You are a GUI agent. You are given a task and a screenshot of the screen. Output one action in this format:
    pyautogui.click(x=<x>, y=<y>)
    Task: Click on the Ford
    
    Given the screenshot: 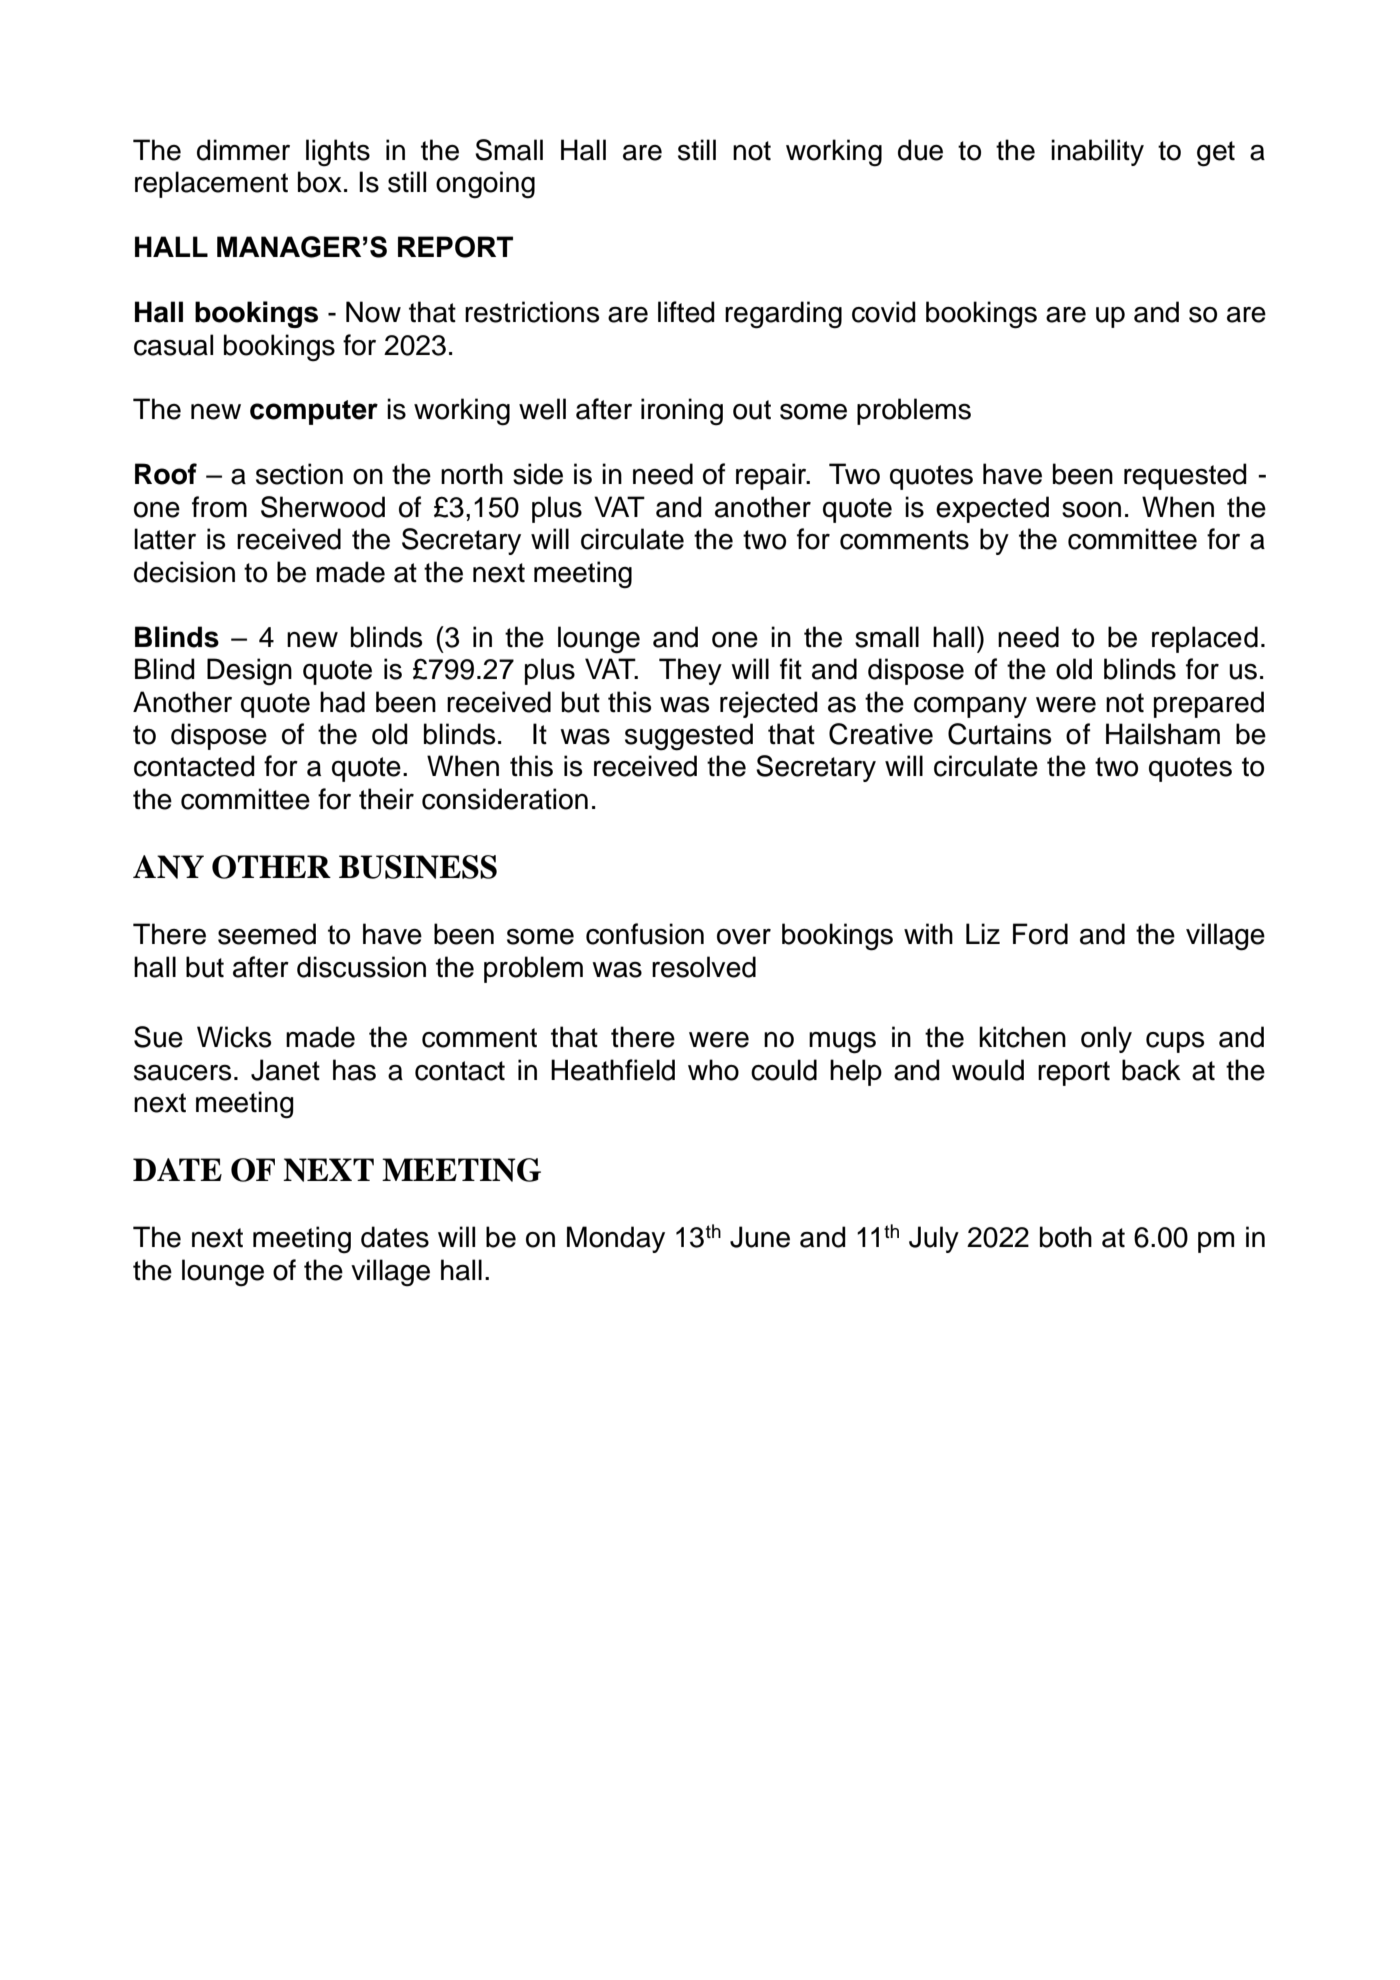 What is the action you would take?
    pyautogui.click(x=1040, y=934)
